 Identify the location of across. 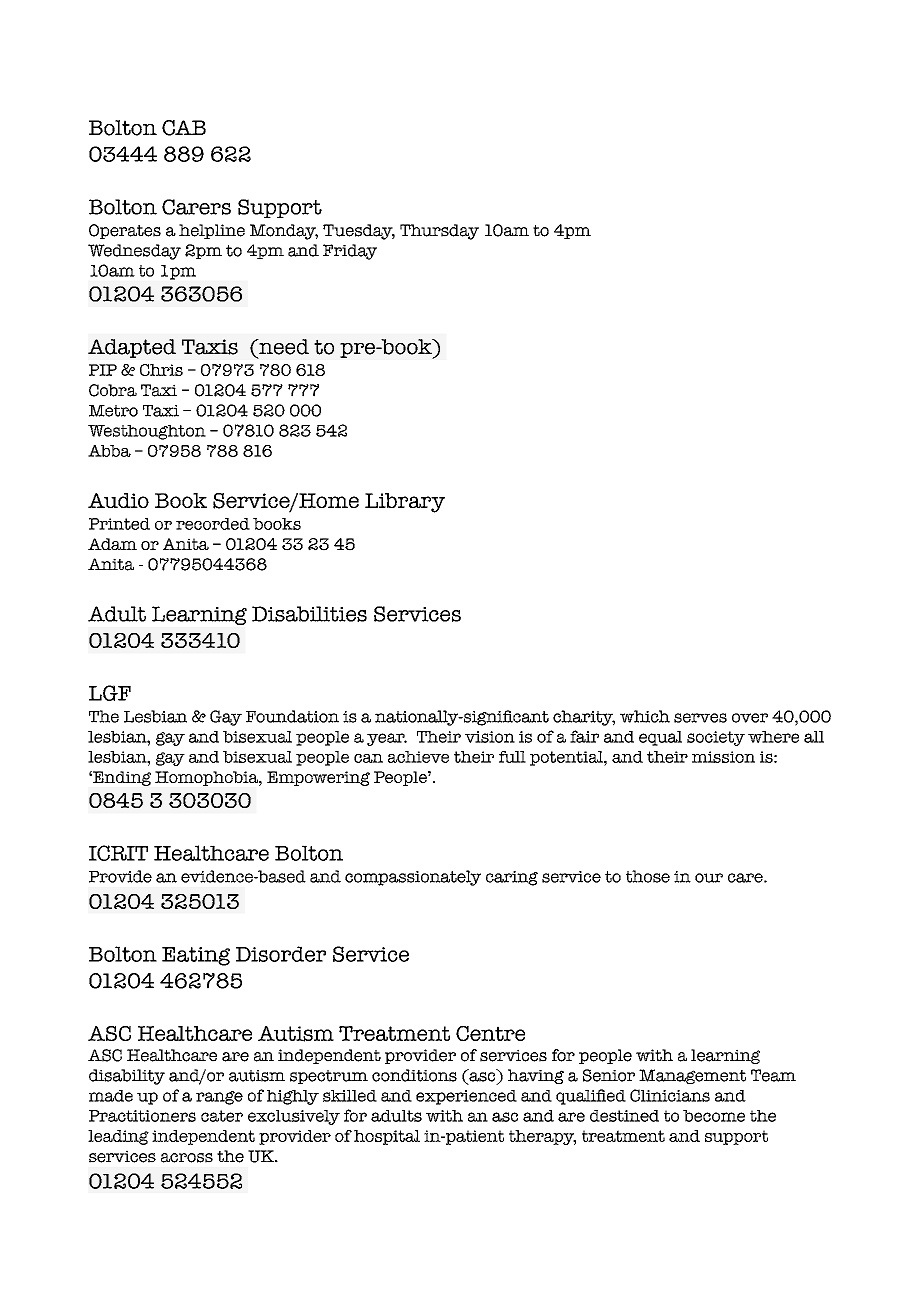
(187, 1158).
